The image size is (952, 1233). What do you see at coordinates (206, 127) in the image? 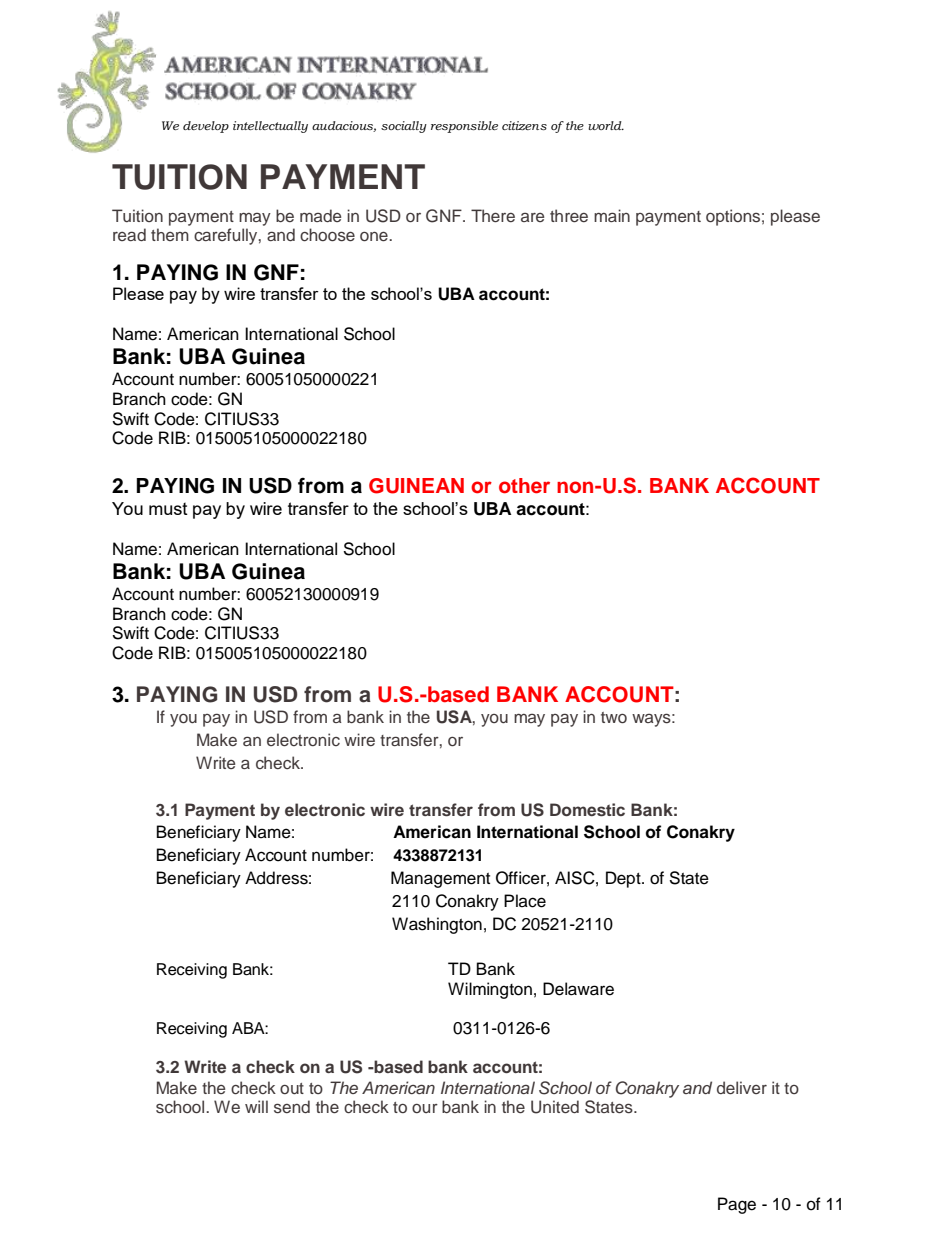
I see `develop` at bounding box center [206, 127].
